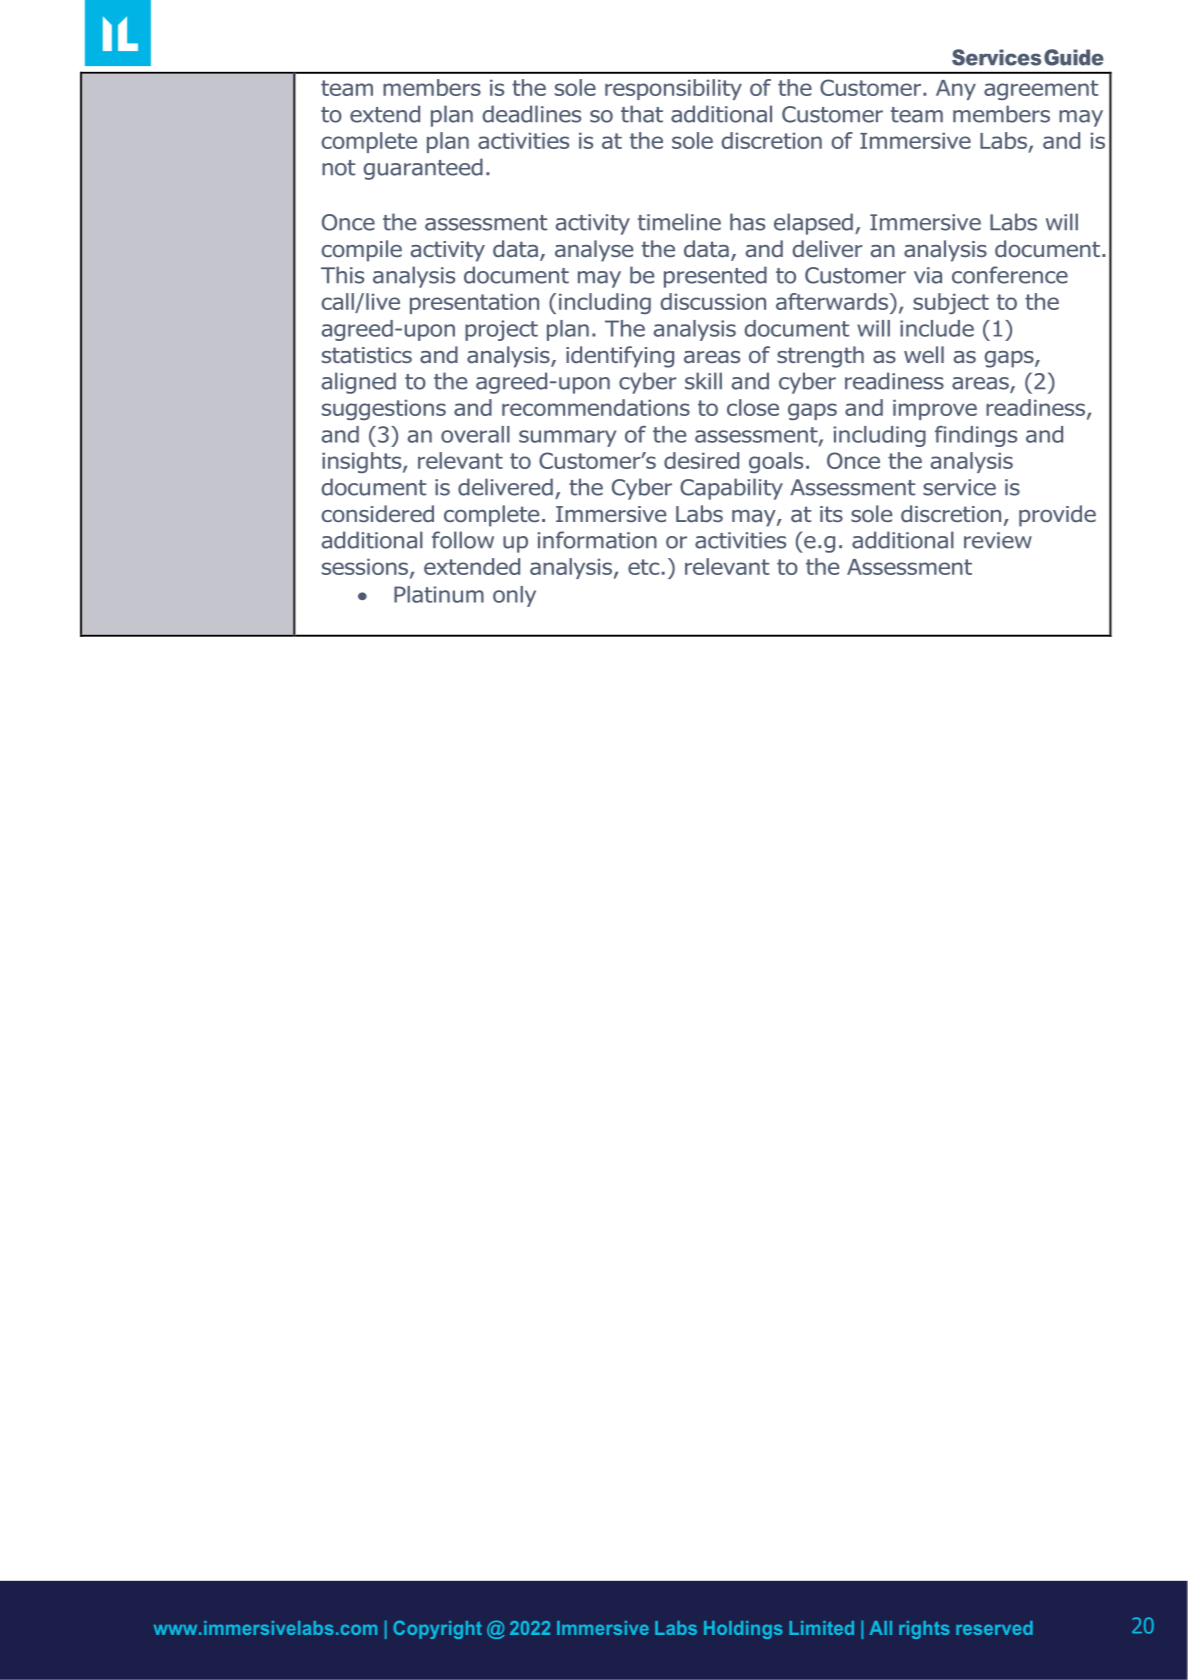 The width and height of the screenshot is (1188, 1680). I want to click on Any, so click(956, 90).
